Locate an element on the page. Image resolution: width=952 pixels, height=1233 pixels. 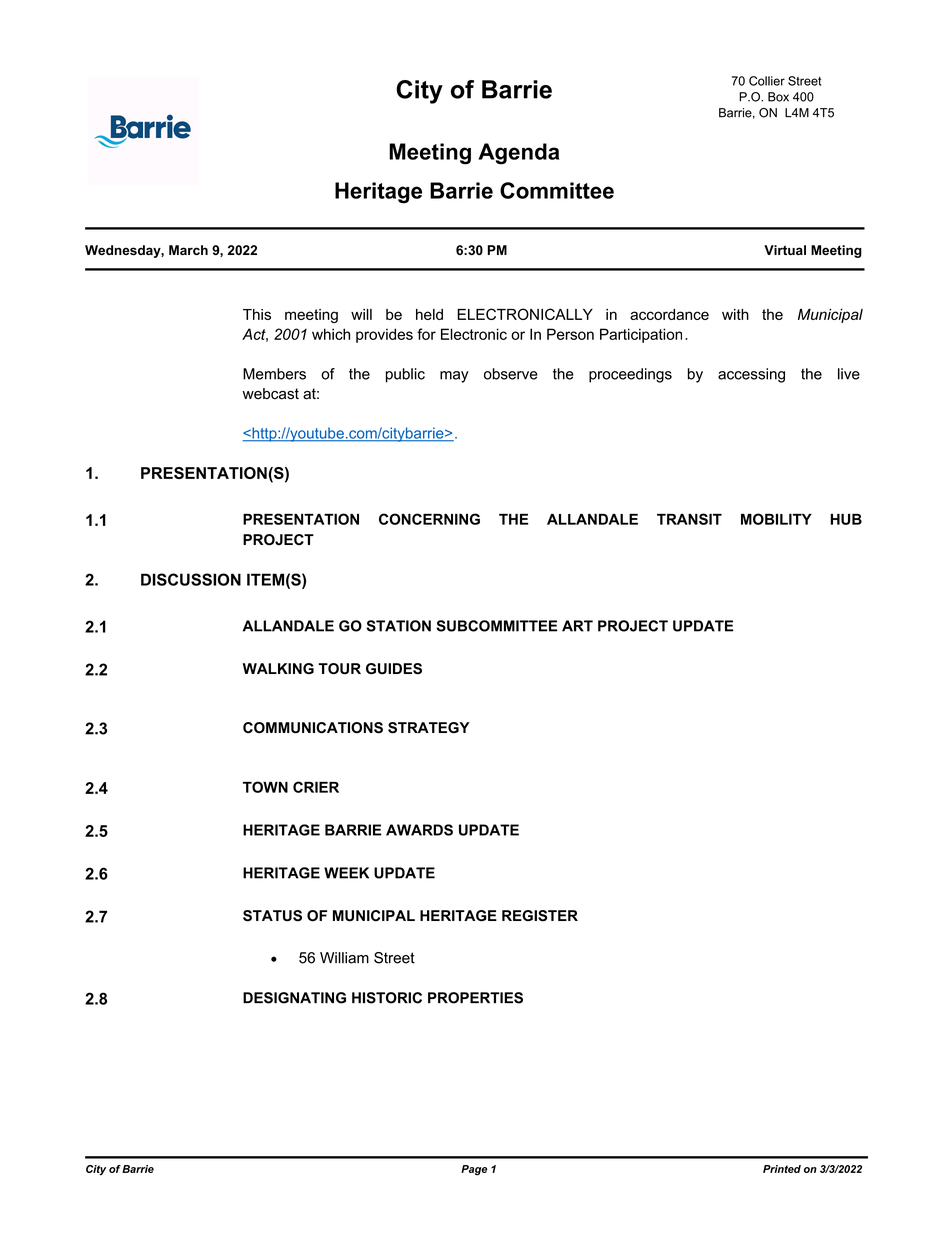
Page is located at coordinates (474, 1170).
